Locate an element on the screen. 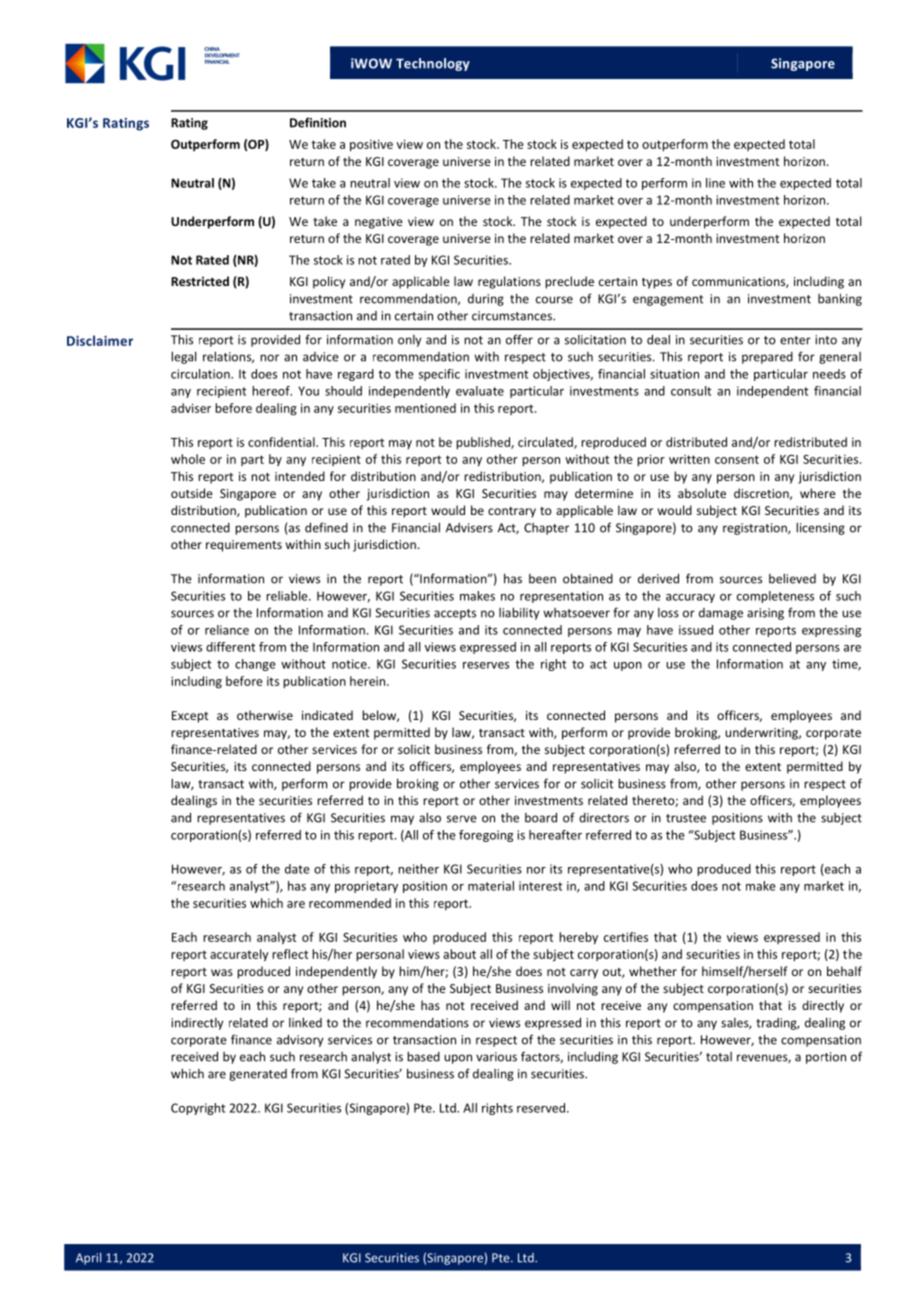 The width and height of the screenshot is (924, 1308). arising is located at coordinates (765, 614).
